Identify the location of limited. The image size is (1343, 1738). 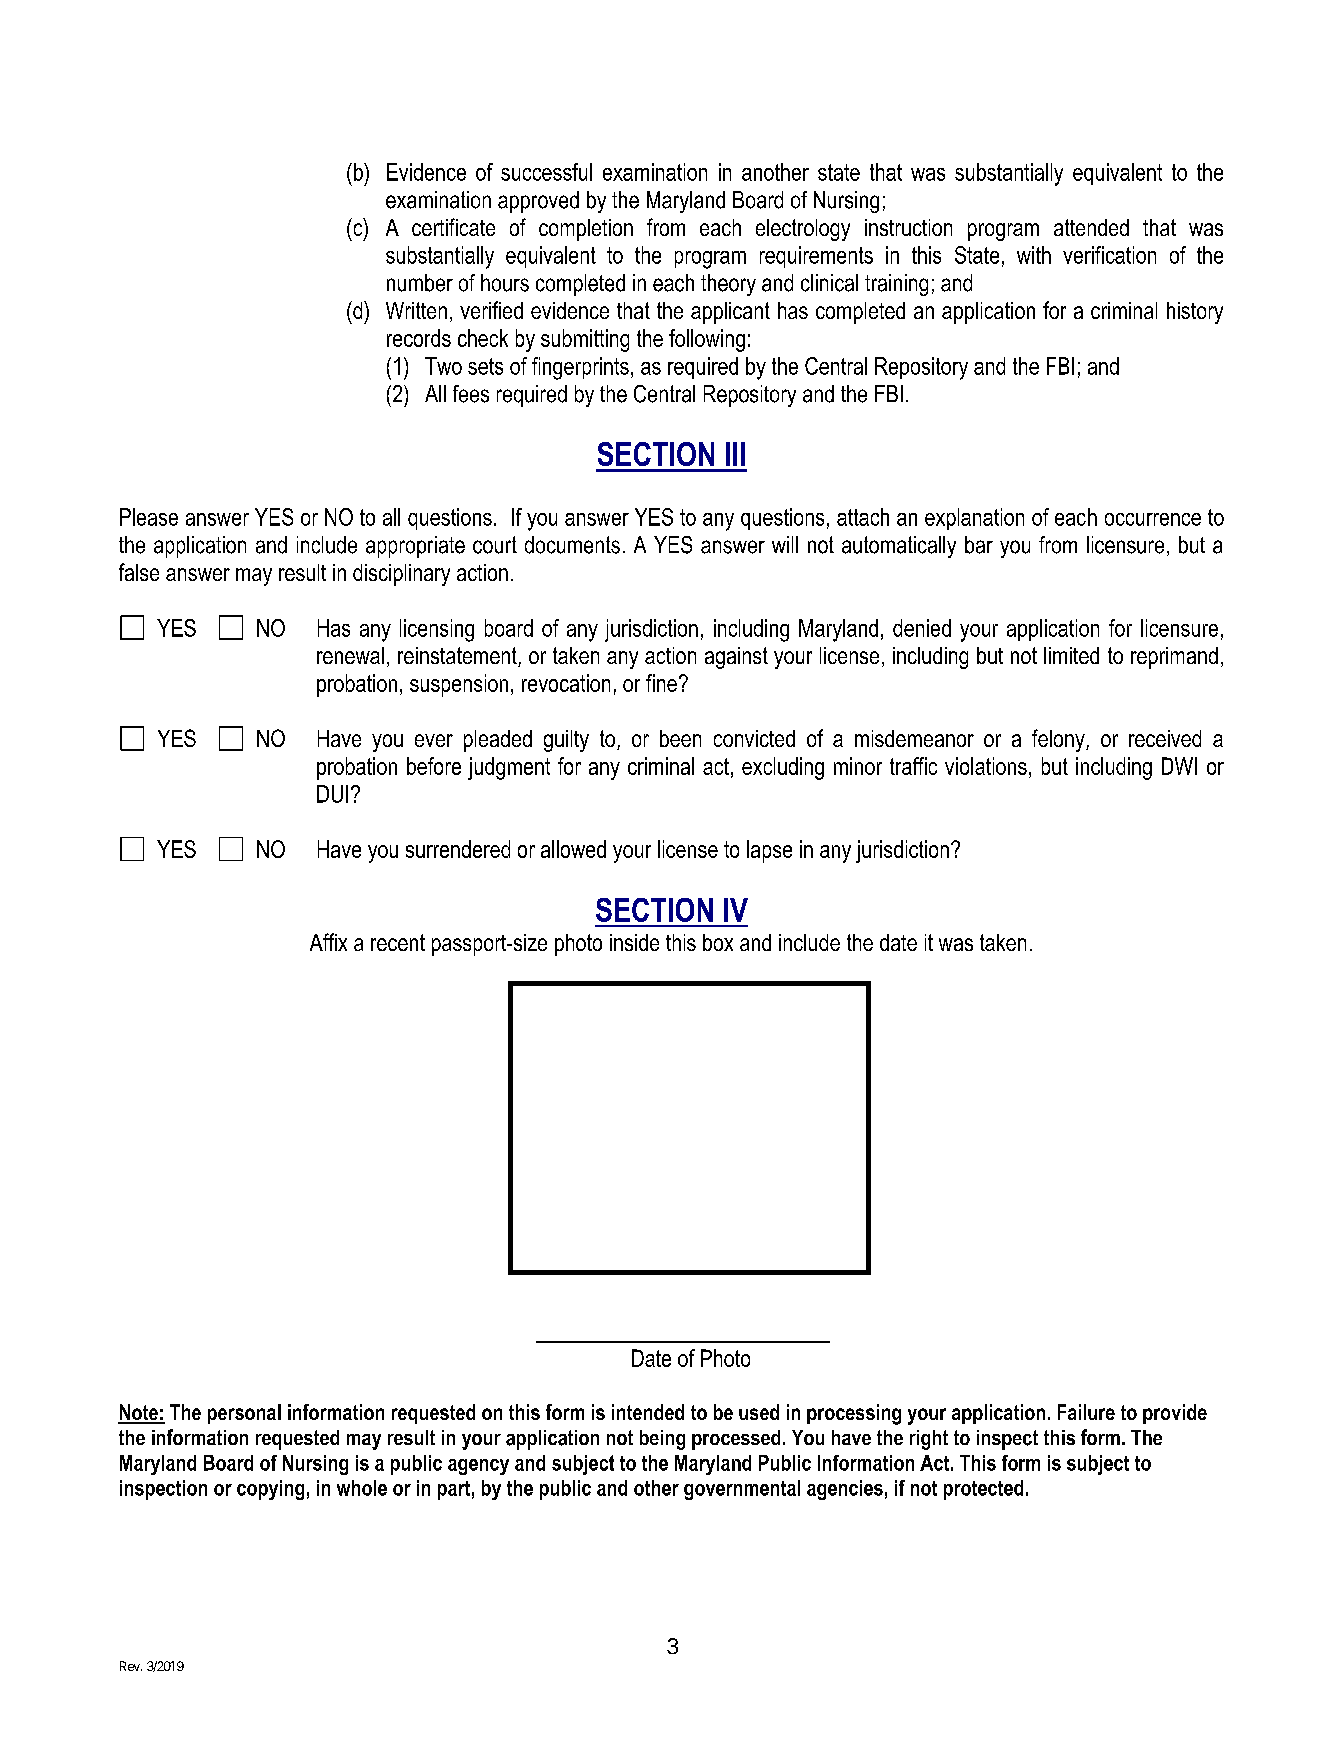
(1071, 655).
